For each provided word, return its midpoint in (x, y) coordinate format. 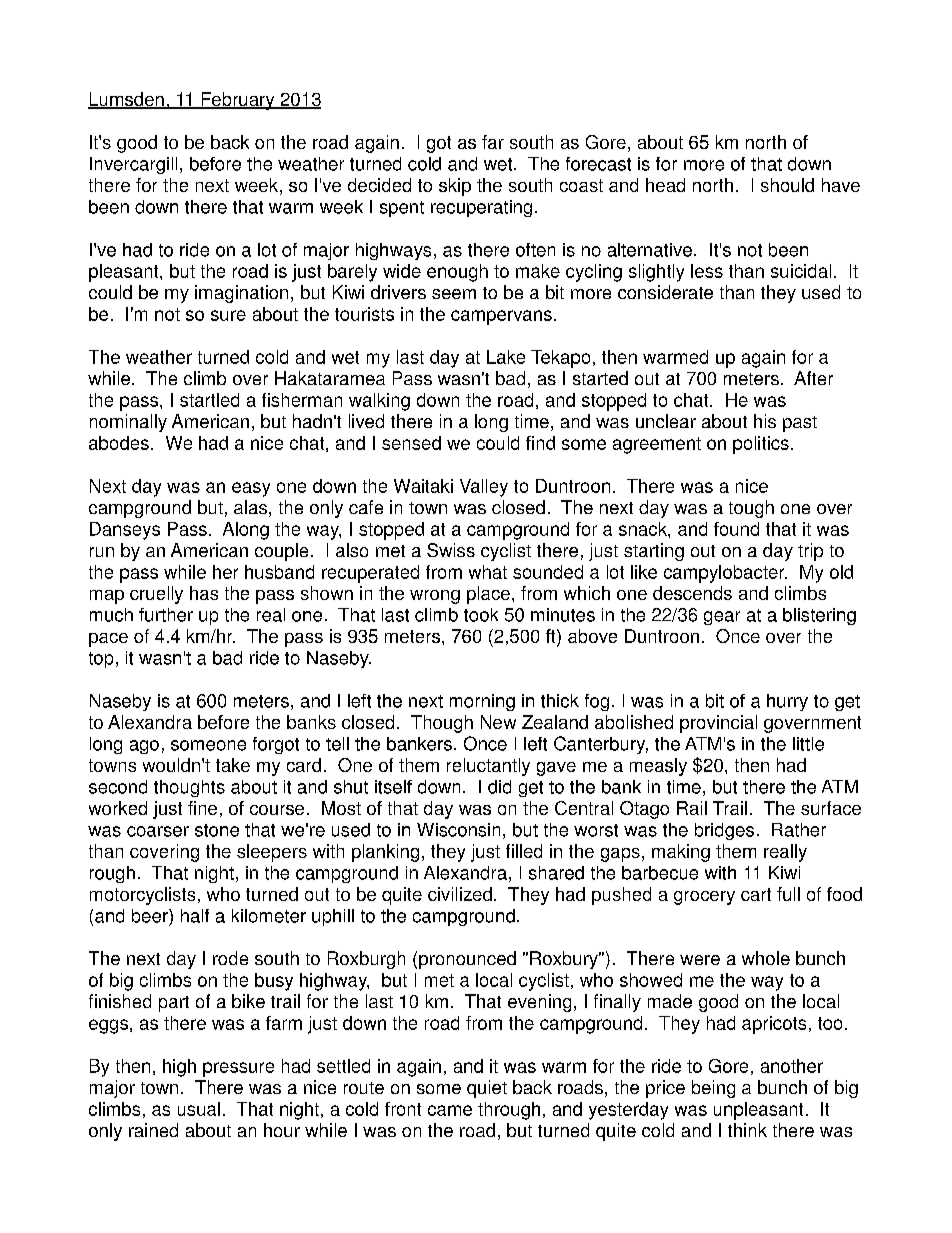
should (787, 185)
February (238, 101)
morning (482, 702)
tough (751, 509)
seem (454, 294)
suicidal (801, 271)
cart (756, 894)
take (233, 765)
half (195, 916)
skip (455, 187)
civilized (460, 894)
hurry (787, 702)
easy (251, 489)
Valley (484, 488)
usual (199, 1109)
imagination (241, 294)
